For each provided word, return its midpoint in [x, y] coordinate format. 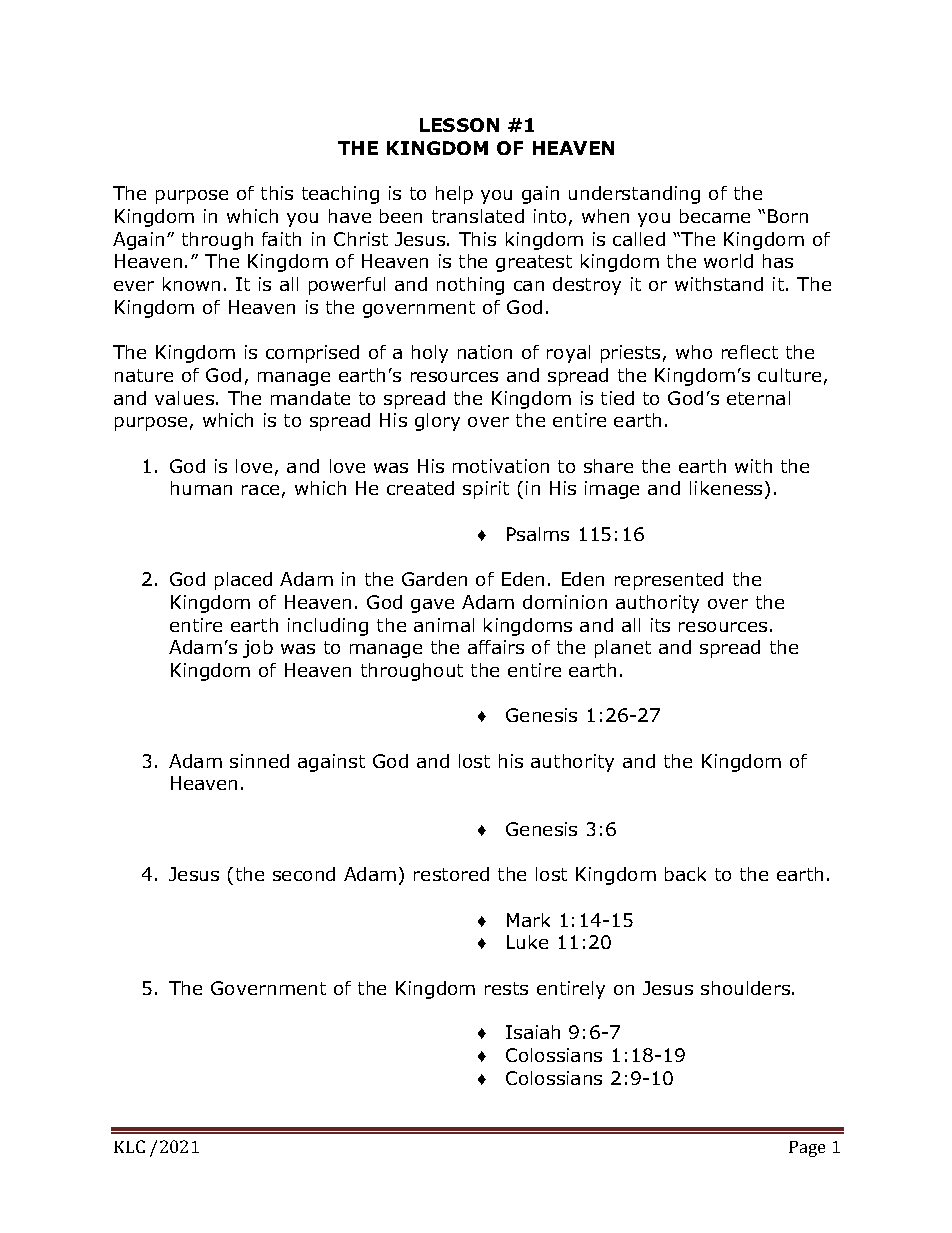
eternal [758, 398]
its [660, 625]
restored [451, 874]
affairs [496, 647]
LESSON [459, 125]
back [685, 874]
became [715, 216]
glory [437, 422]
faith [281, 239]
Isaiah [533, 1032]
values [184, 398]
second [304, 874]
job [258, 649]
